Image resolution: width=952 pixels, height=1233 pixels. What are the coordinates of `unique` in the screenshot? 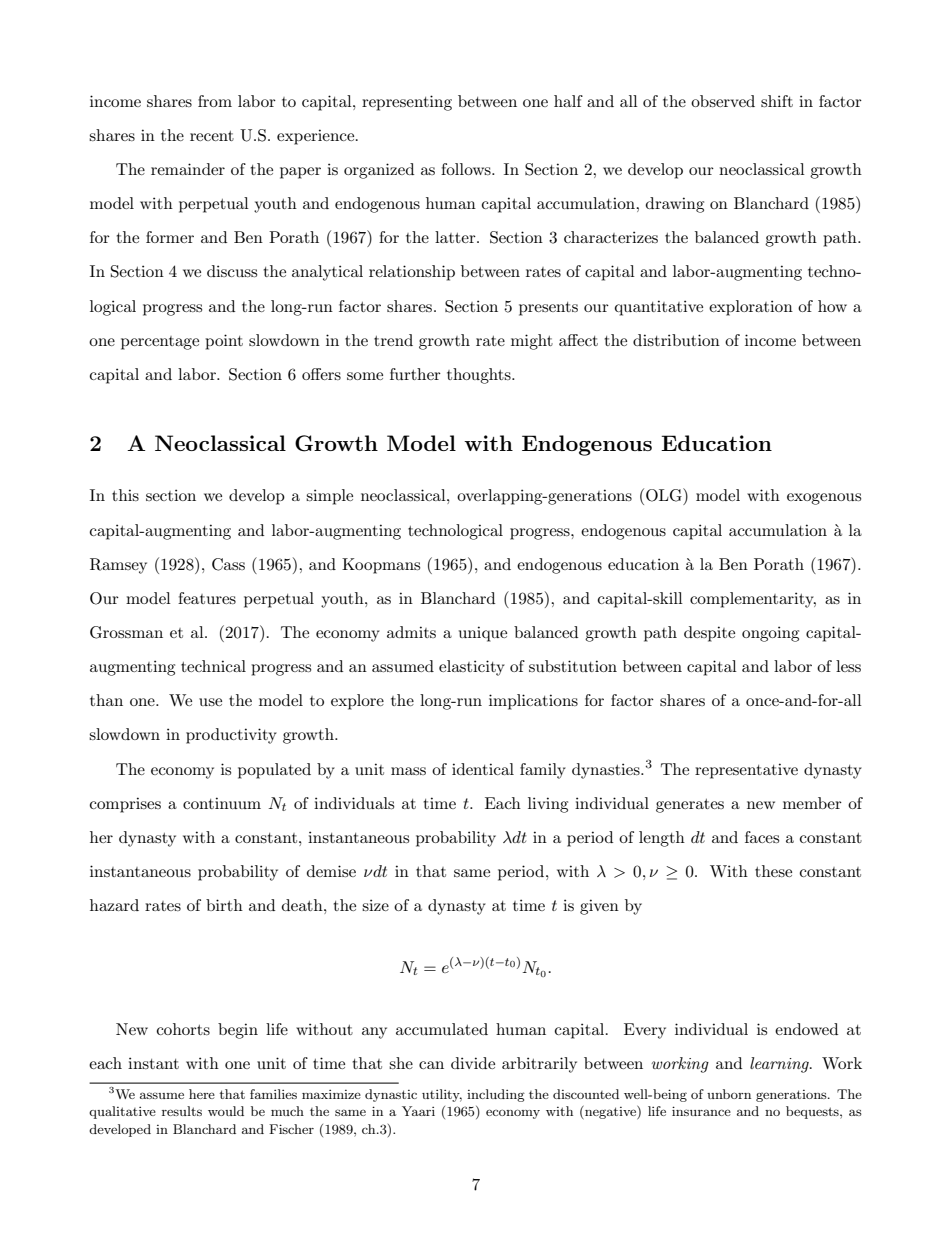 It's located at (483, 634).
